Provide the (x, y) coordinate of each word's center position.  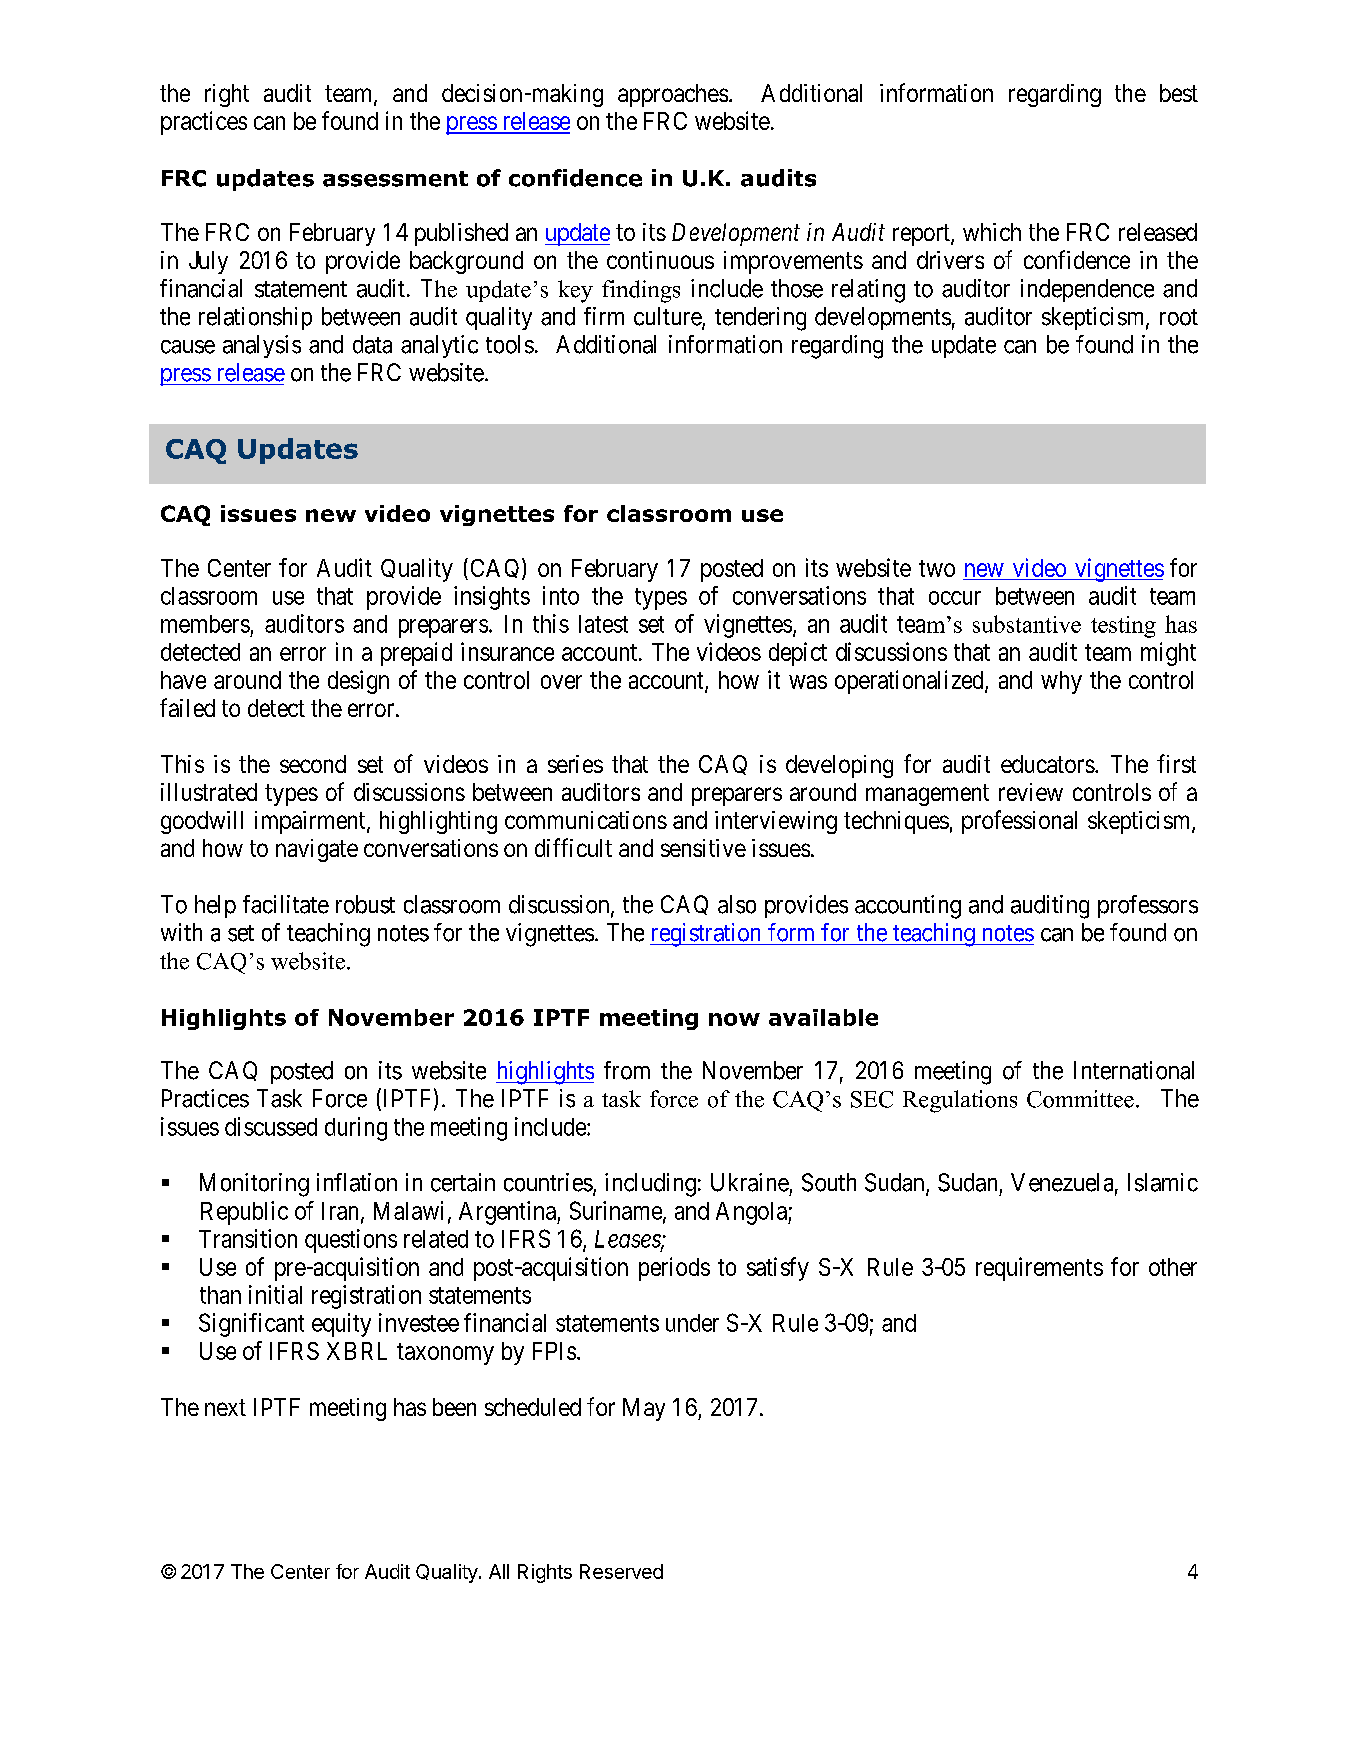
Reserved (621, 1571)
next (225, 1407)
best (1179, 93)
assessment (395, 179)
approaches (673, 95)
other (1173, 1267)
